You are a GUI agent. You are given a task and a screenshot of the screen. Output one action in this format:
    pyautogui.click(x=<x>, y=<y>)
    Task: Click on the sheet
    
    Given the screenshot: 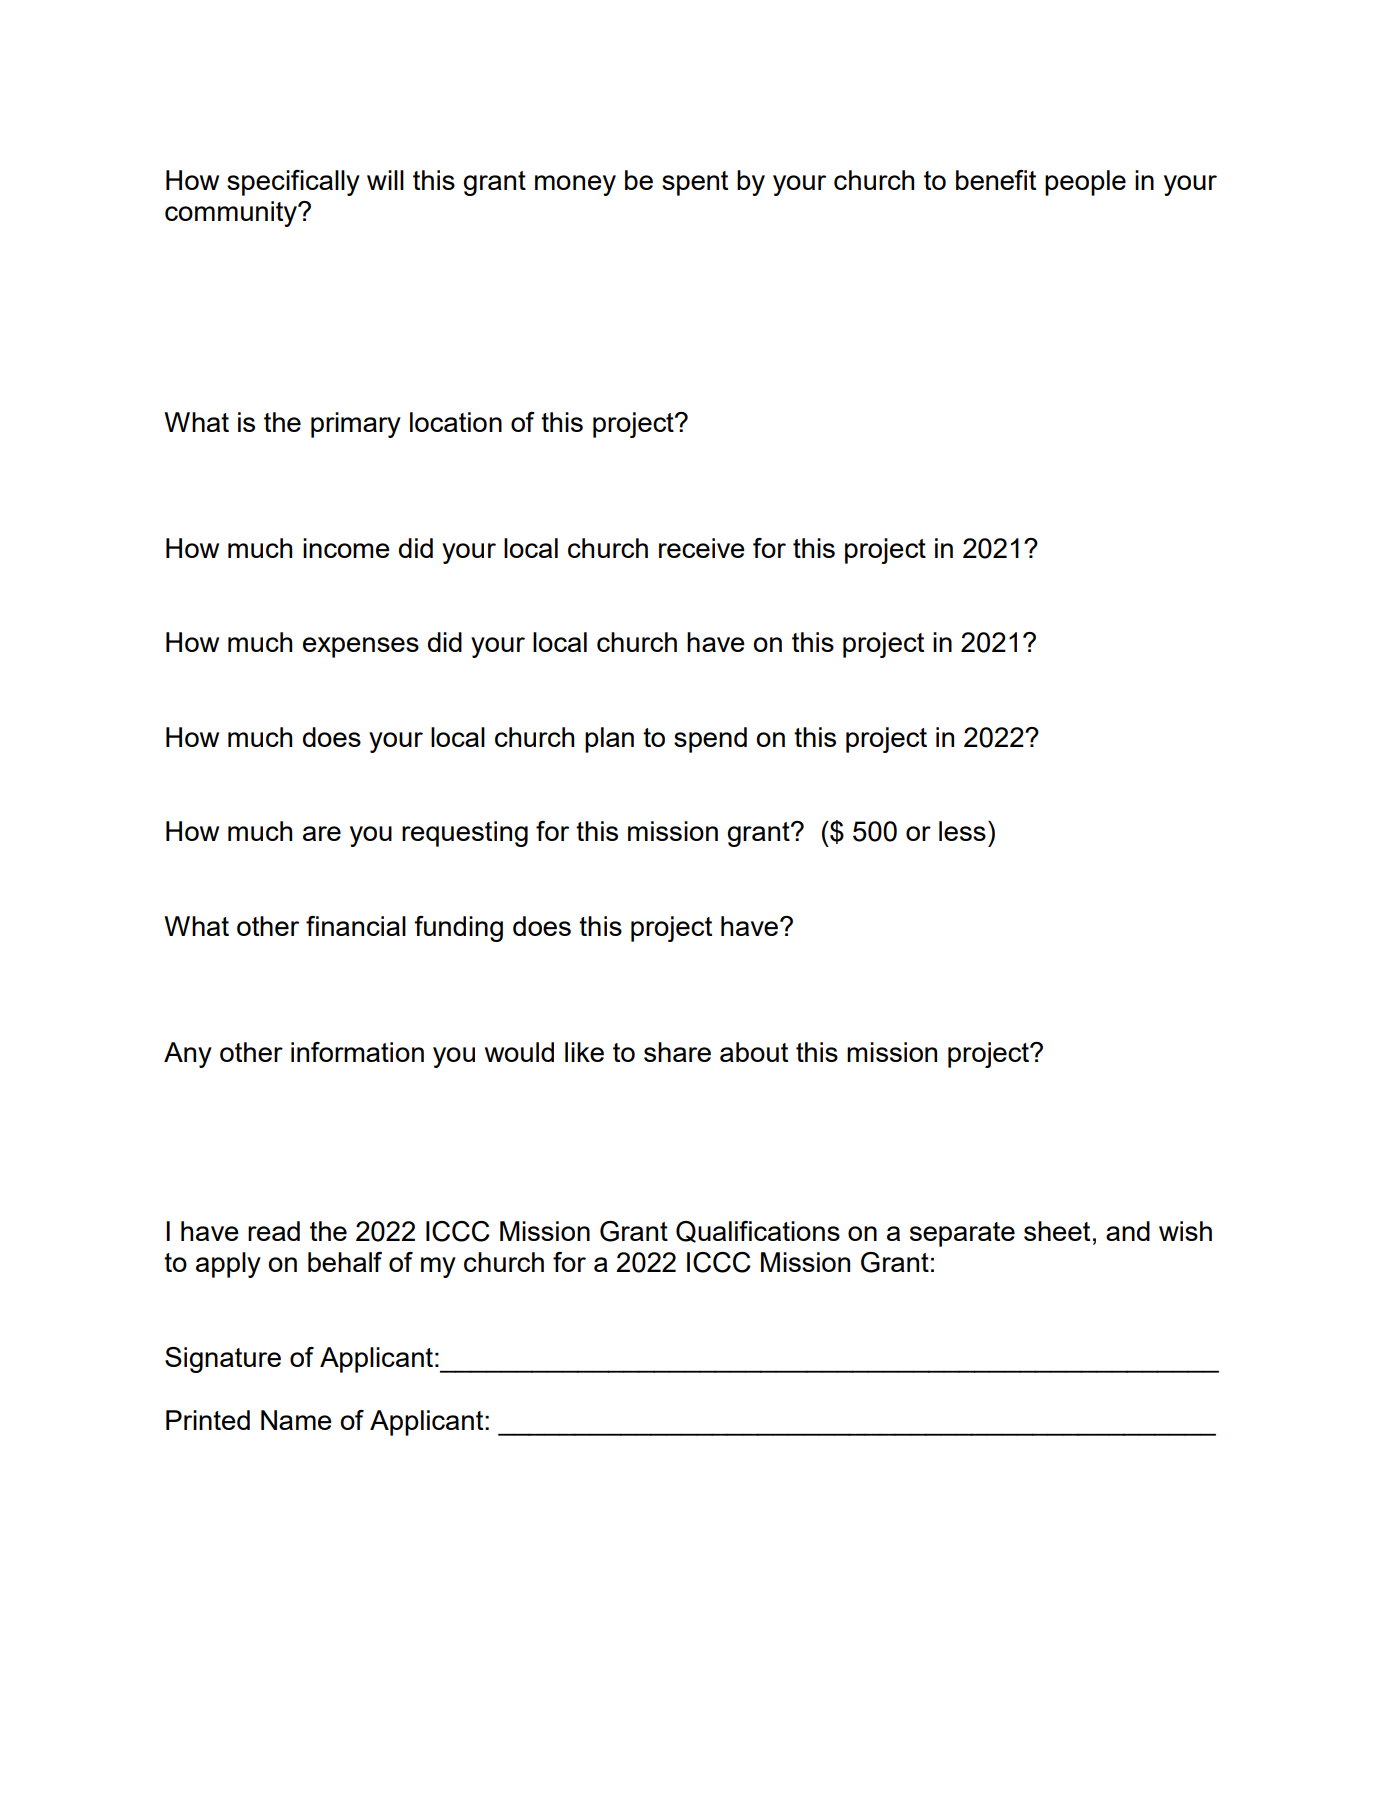 What is the action you would take?
    pyautogui.click(x=1057, y=1231)
